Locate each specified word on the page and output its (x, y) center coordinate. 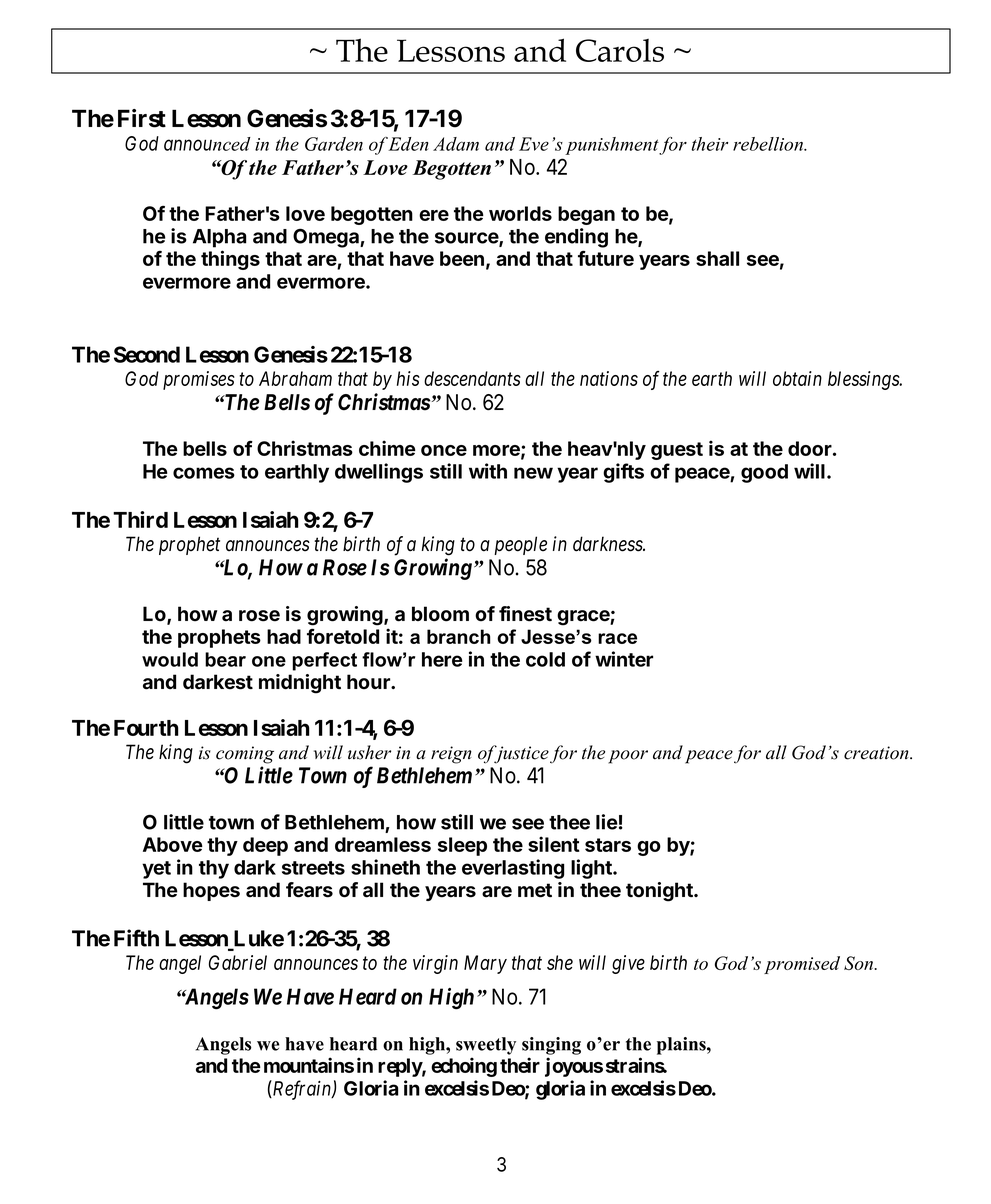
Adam (456, 144)
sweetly (486, 1046)
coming (245, 755)
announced (207, 144)
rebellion (769, 144)
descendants (472, 378)
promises (199, 380)
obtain (797, 378)
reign (451, 755)
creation (877, 753)
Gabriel (238, 962)
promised (802, 965)
